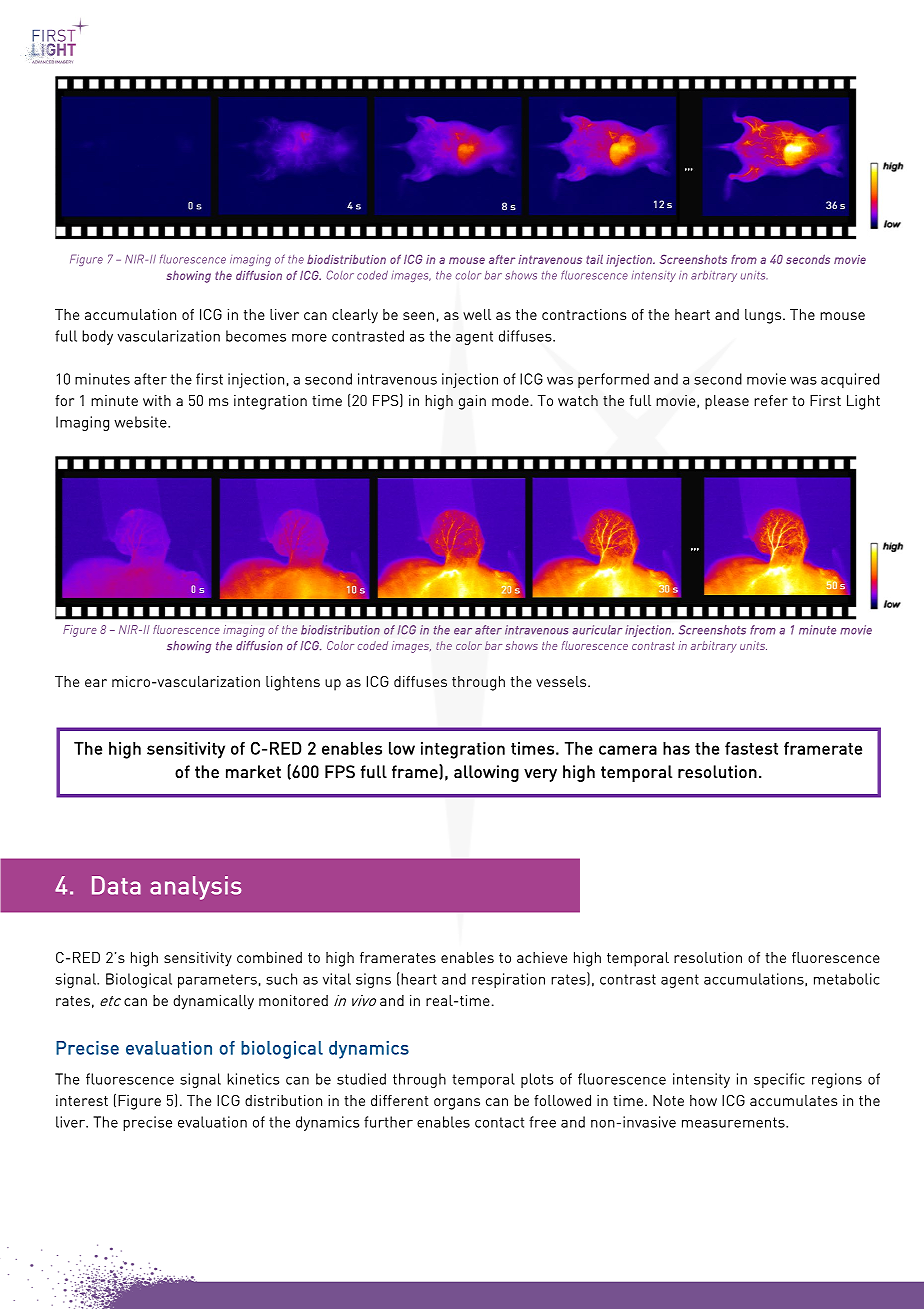  Describe the element at coordinates (727, 402) in the image. I see `please` at that location.
